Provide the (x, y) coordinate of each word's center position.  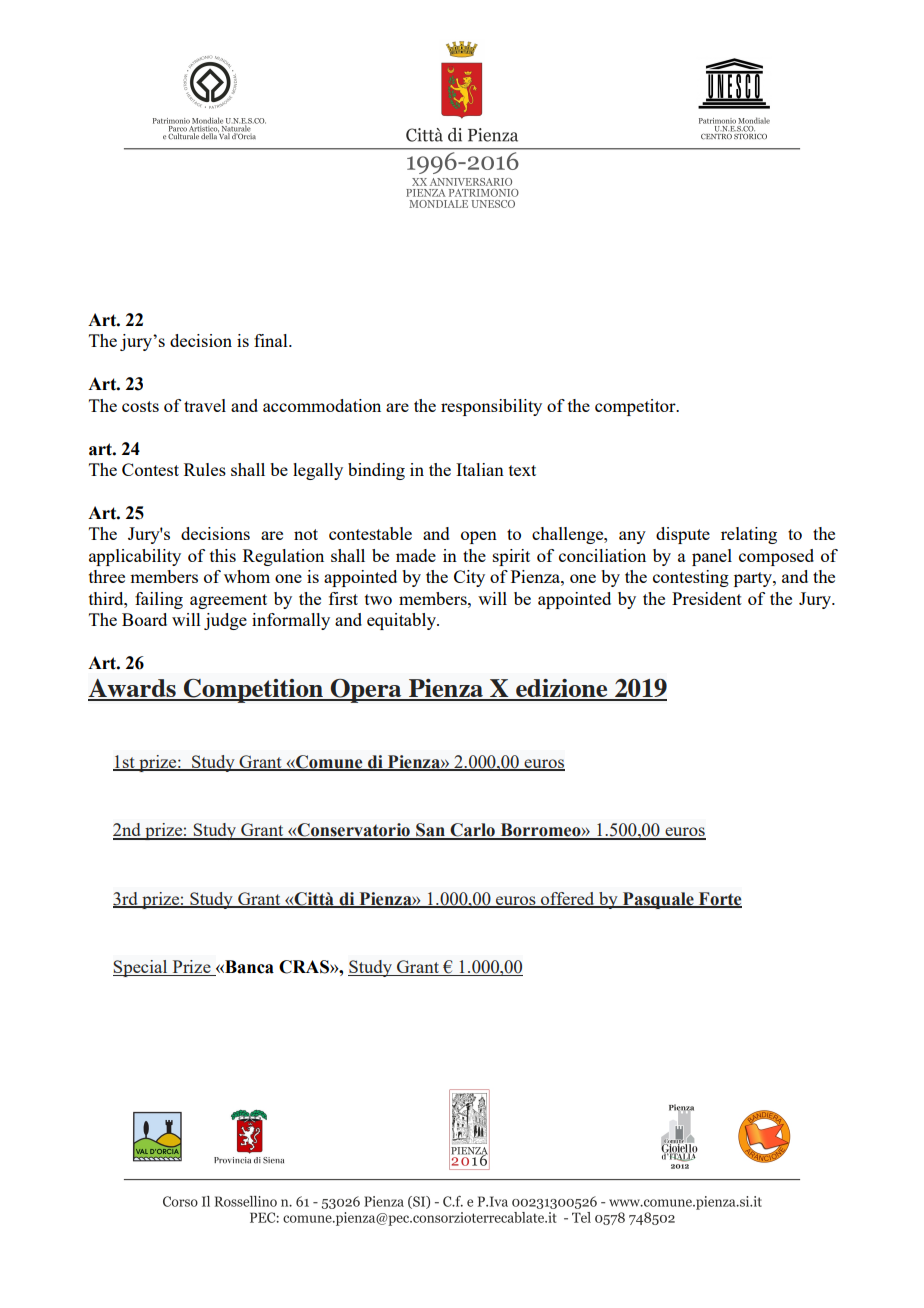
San (430, 831)
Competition (253, 691)
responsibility (491, 407)
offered (568, 899)
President (707, 598)
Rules (205, 469)
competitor (636, 407)
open (479, 537)
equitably (402, 621)
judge (225, 621)
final (272, 340)
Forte (719, 899)
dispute (683, 535)
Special (141, 968)
